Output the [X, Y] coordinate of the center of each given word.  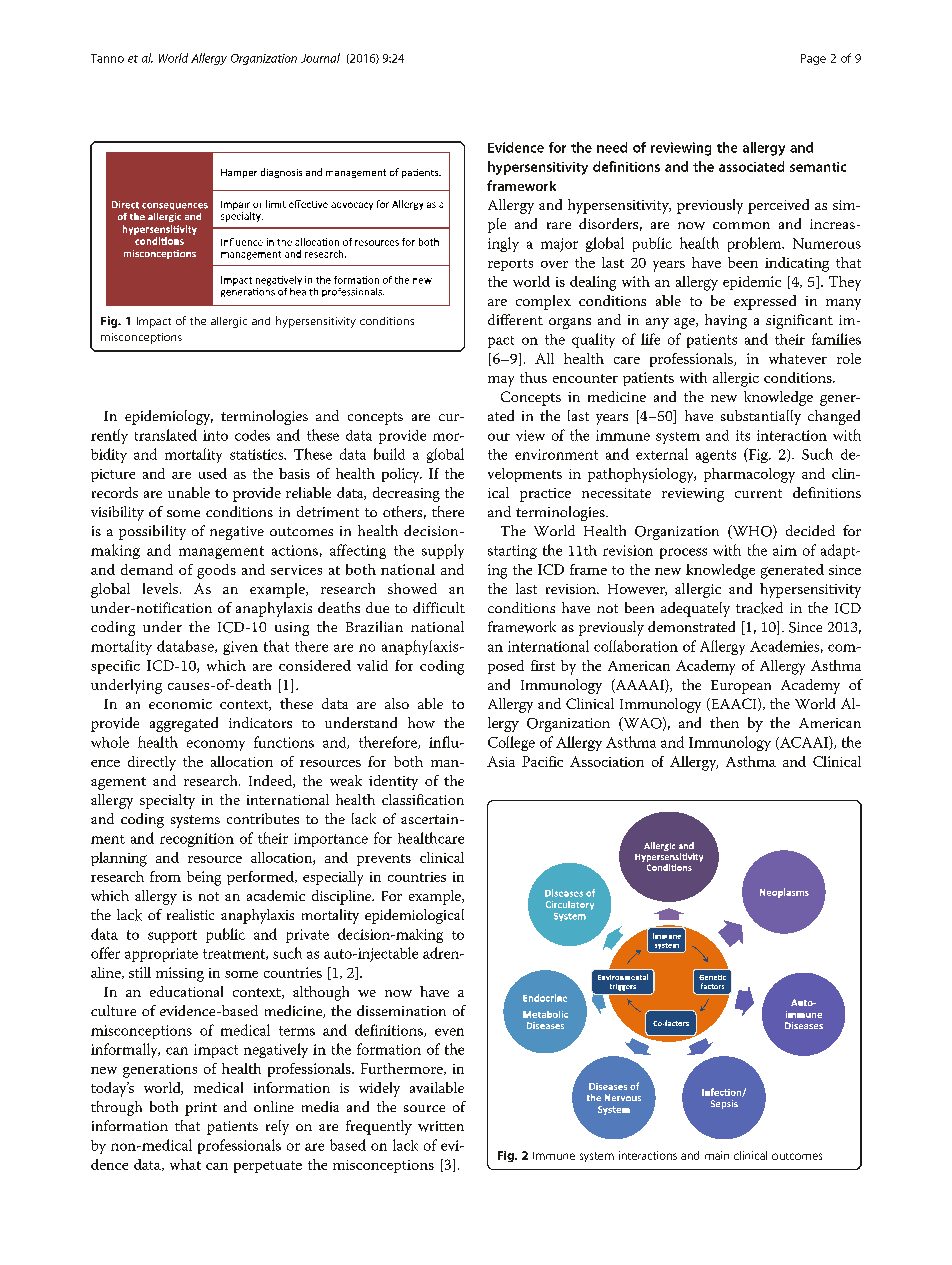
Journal [320, 58]
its [743, 435]
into [215, 435]
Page [813, 59]
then [724, 722]
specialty [167, 801]
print [201, 1109]
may [501, 381]
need [612, 147]
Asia [501, 761]
